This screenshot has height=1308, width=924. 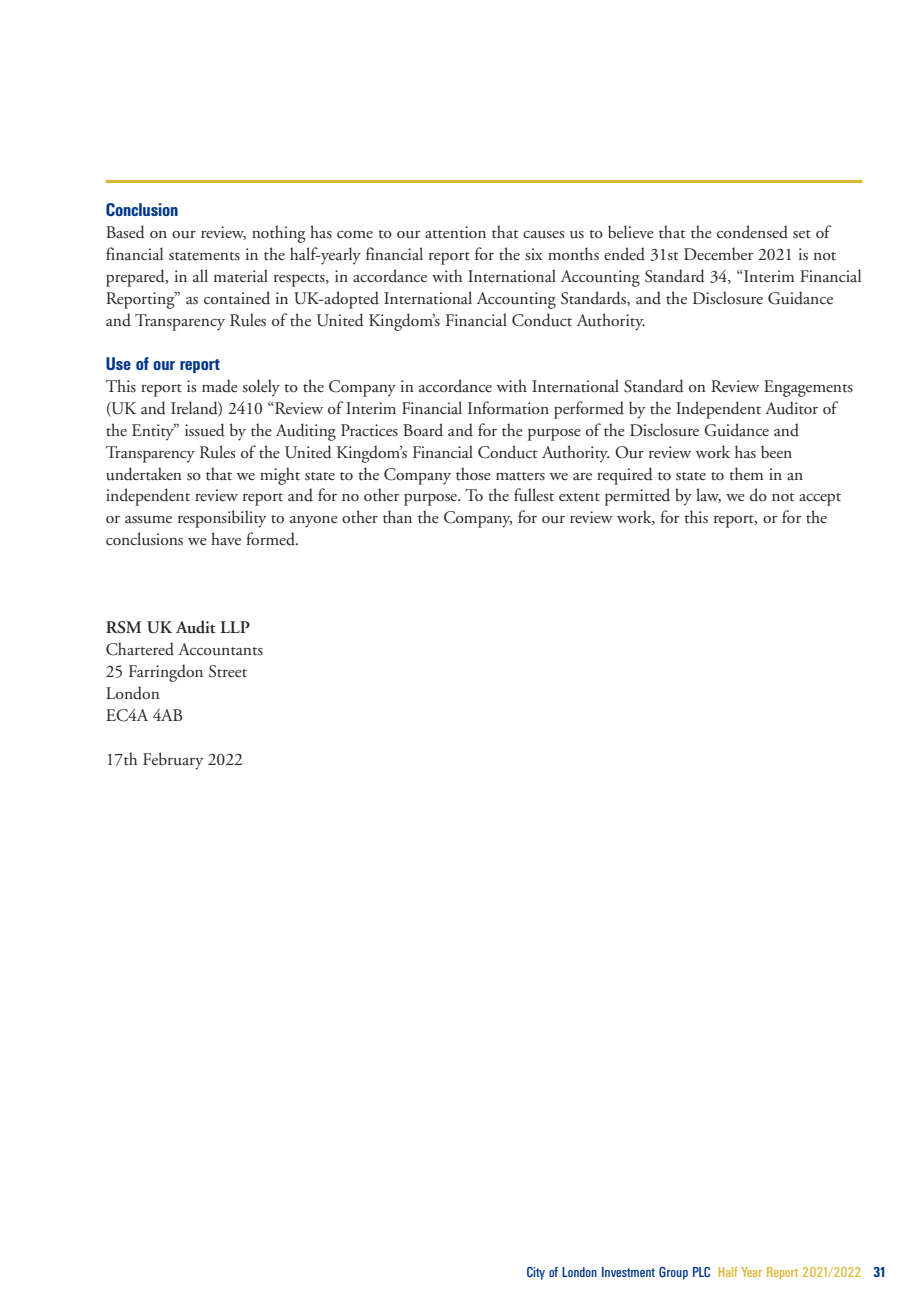 What do you see at coordinates (200, 275) in the screenshot?
I see `all` at bounding box center [200, 275].
